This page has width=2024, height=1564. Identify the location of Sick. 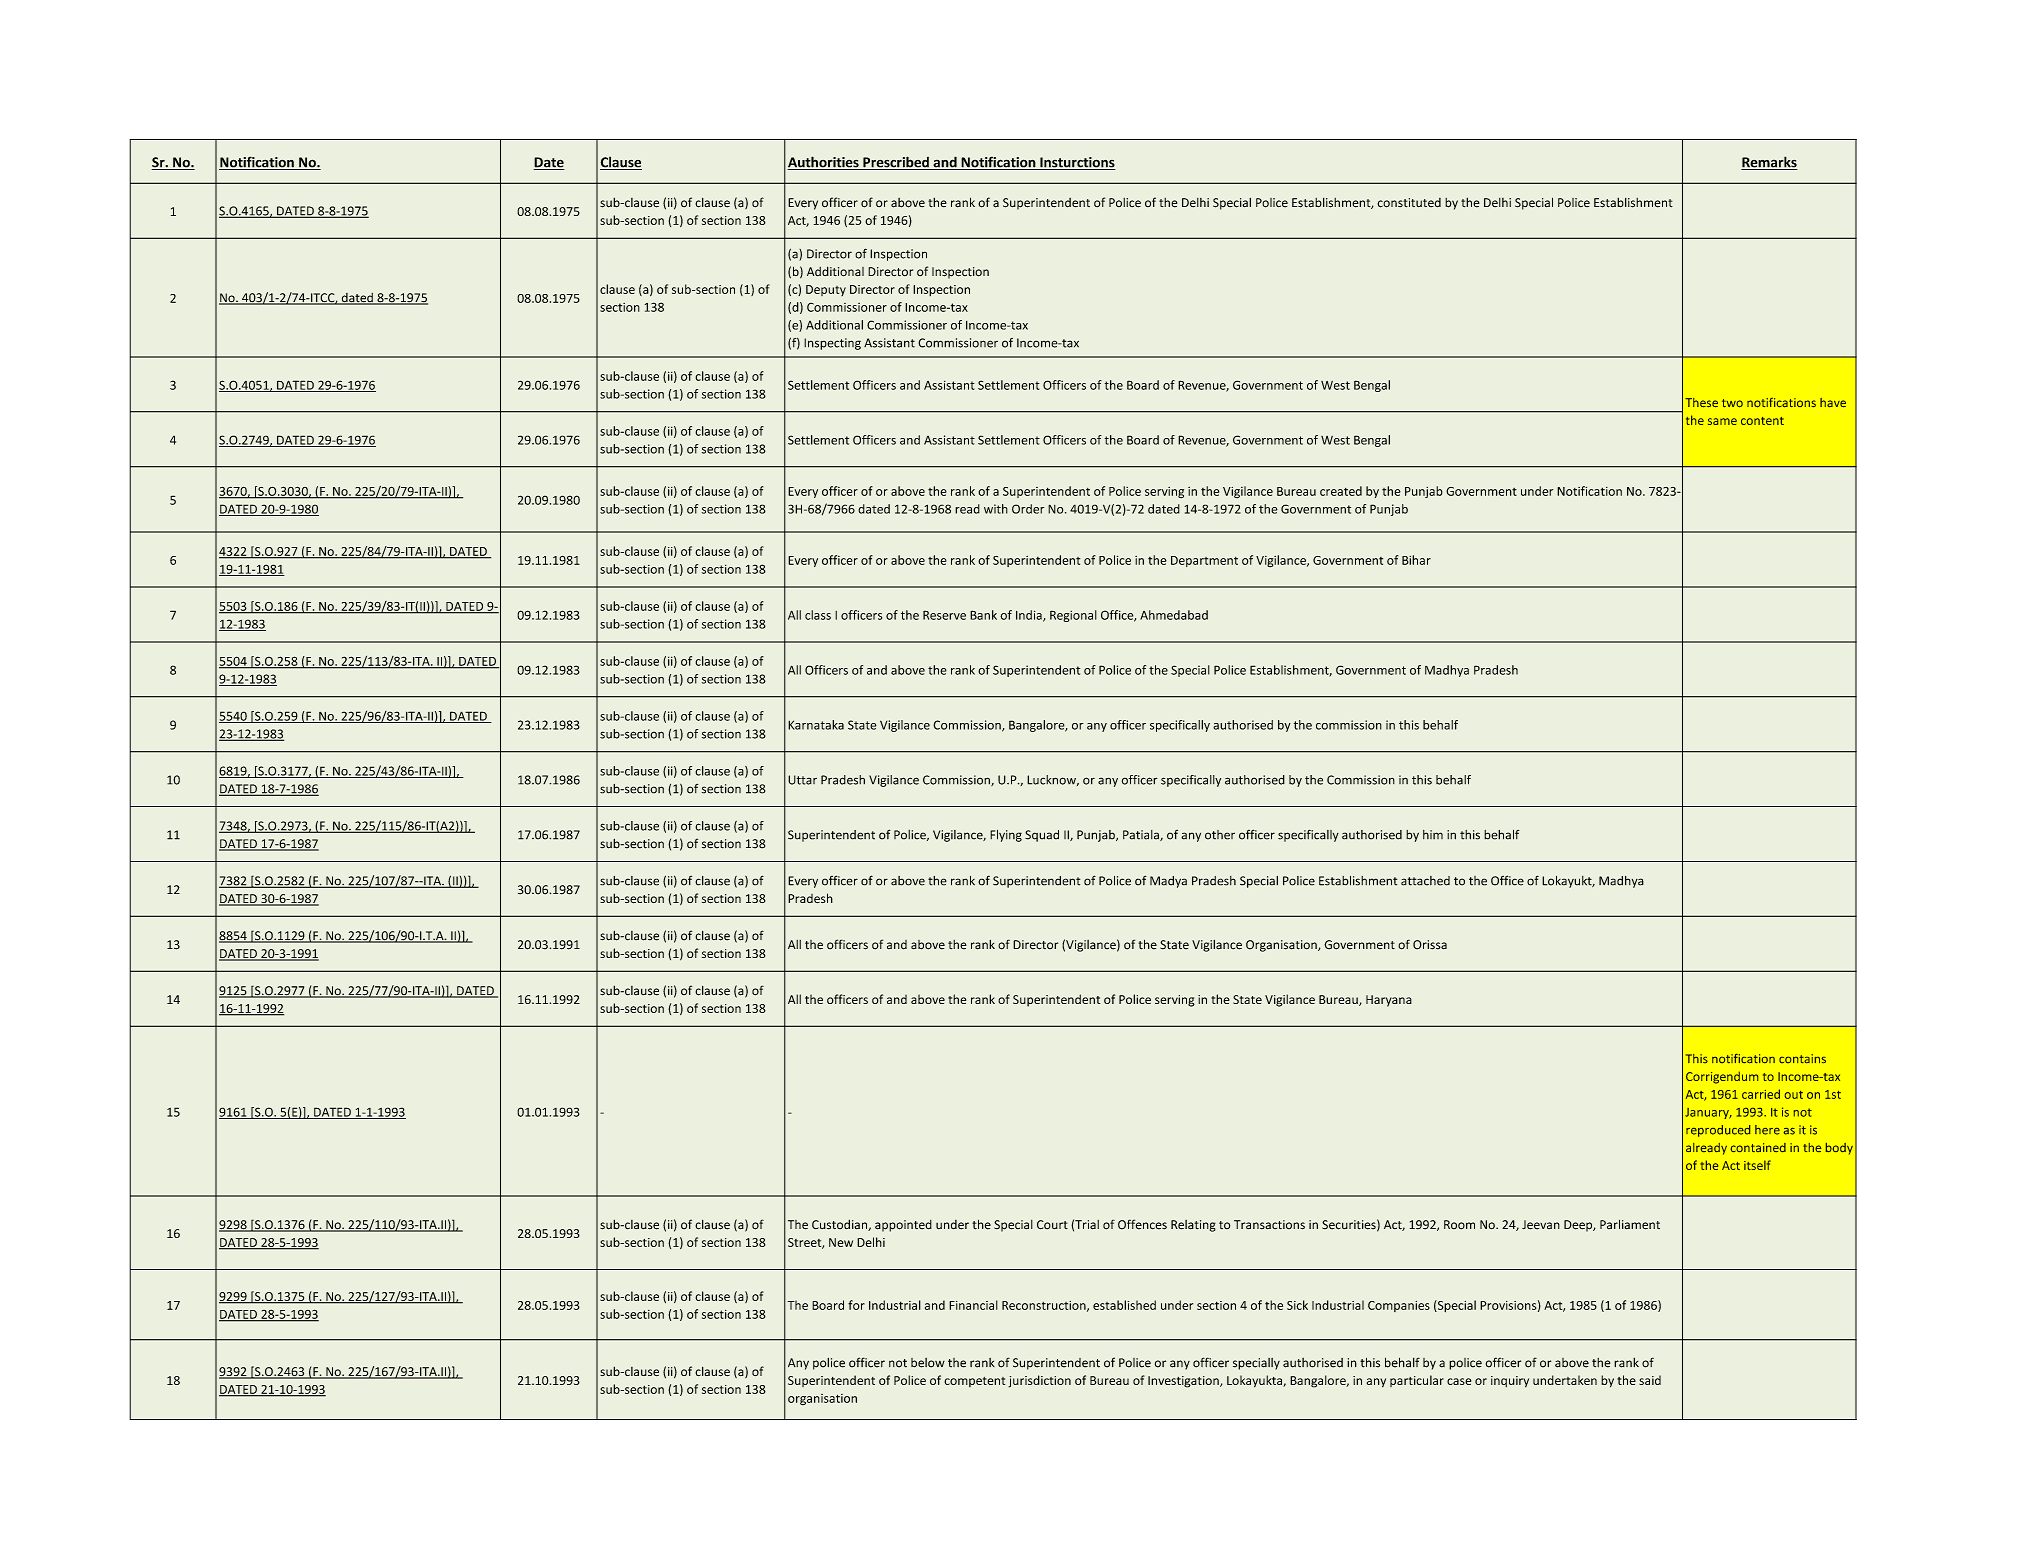
(1297, 1305).
